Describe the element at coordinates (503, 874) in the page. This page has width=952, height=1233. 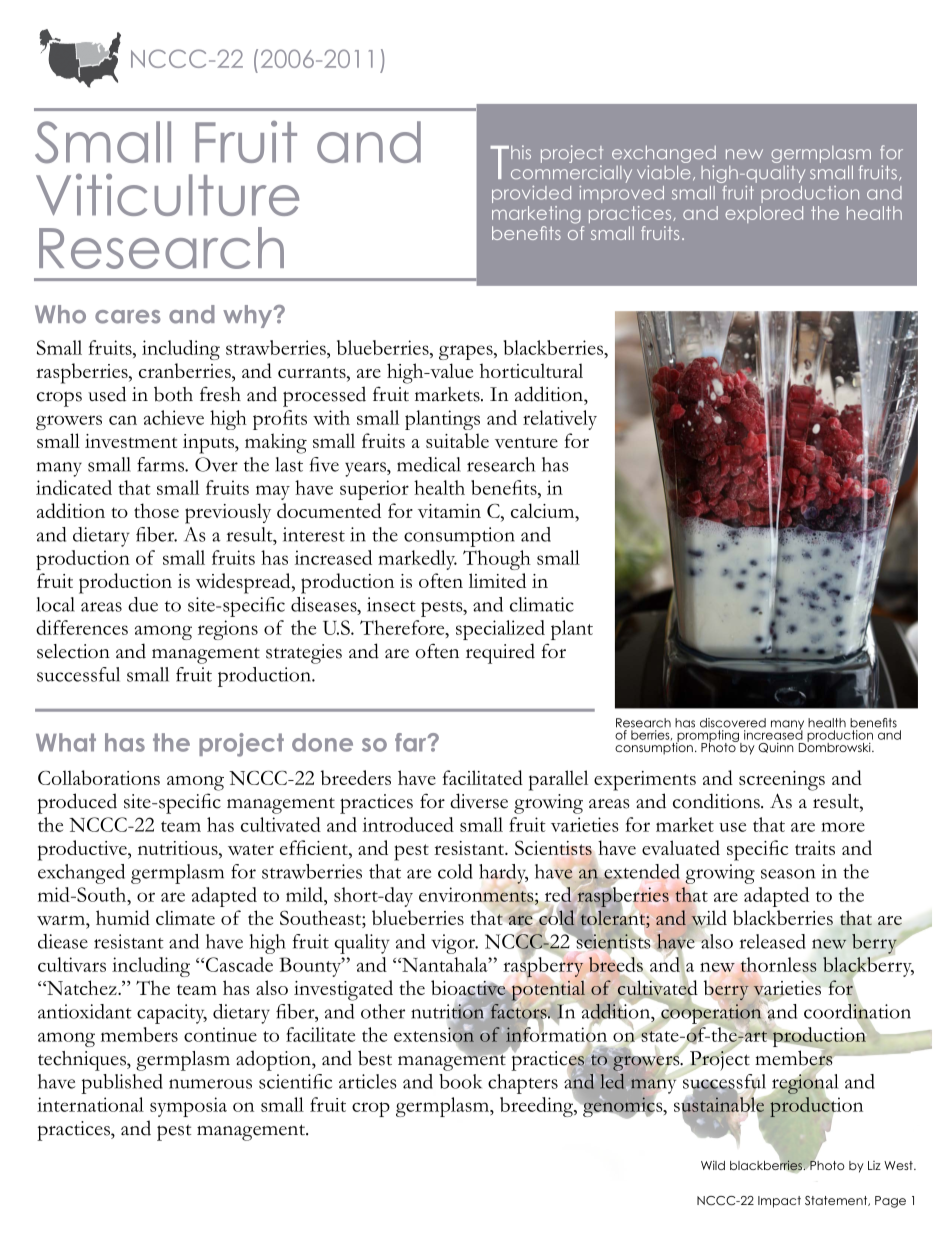
I see `hardy` at that location.
